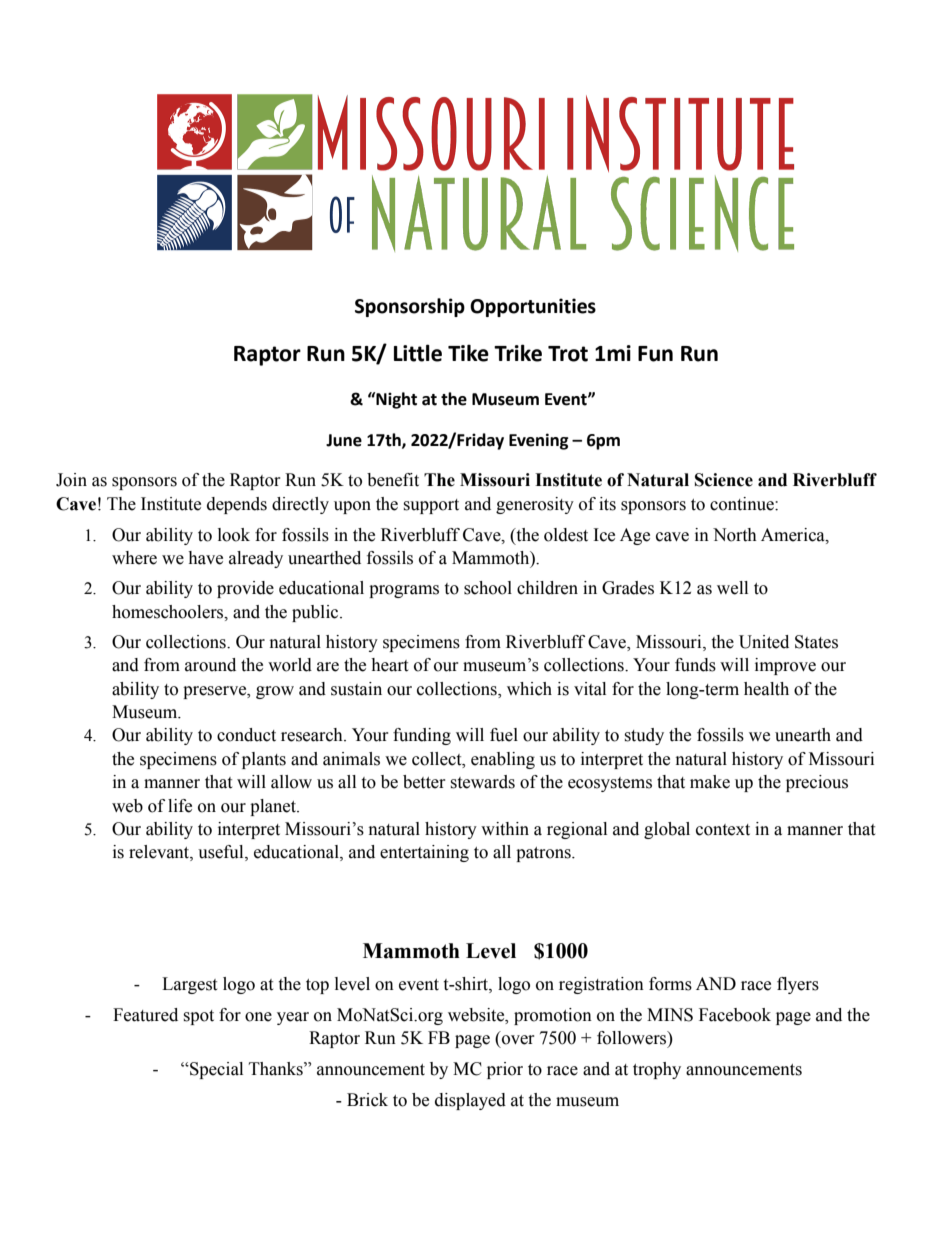 This screenshot has width=952, height=1233. What do you see at coordinates (180, 806) in the screenshot?
I see `life` at bounding box center [180, 806].
